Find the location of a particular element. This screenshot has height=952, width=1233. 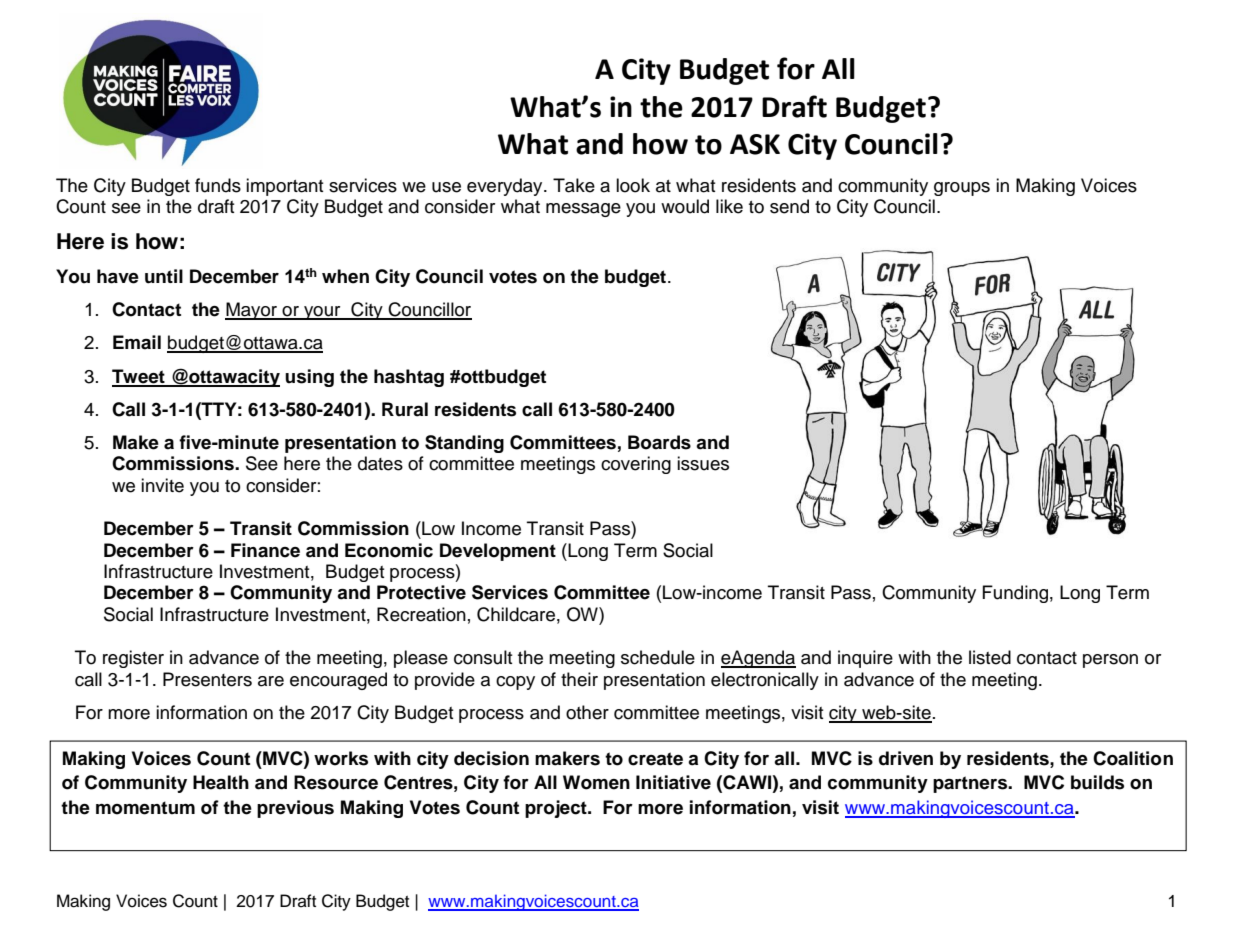

look is located at coordinates (633, 185).
